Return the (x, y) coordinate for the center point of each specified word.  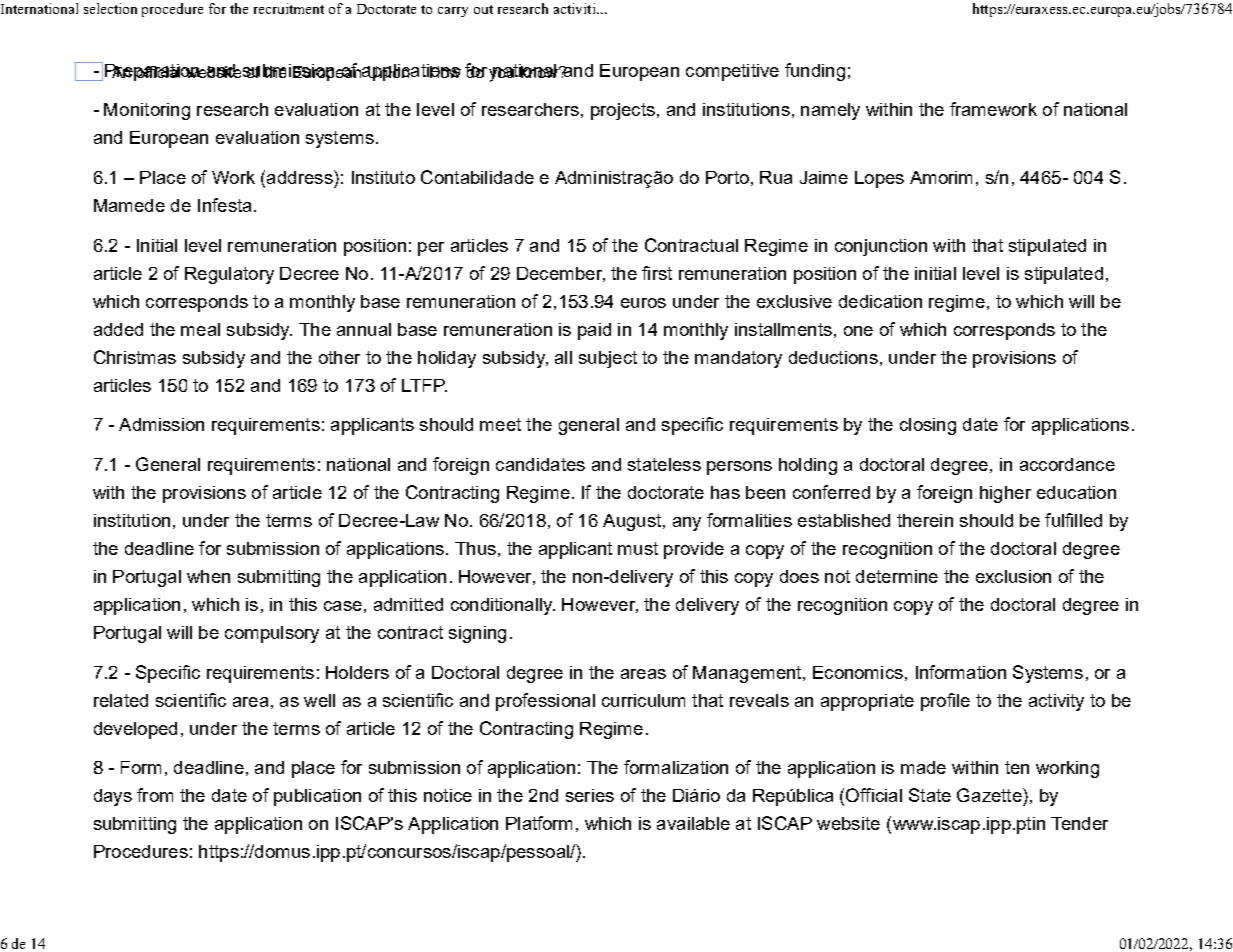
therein (925, 520)
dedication (880, 301)
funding (815, 72)
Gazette (990, 795)
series (590, 795)
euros (643, 303)
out (483, 9)
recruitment (289, 8)
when (208, 576)
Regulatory (229, 275)
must (638, 548)
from (155, 795)
